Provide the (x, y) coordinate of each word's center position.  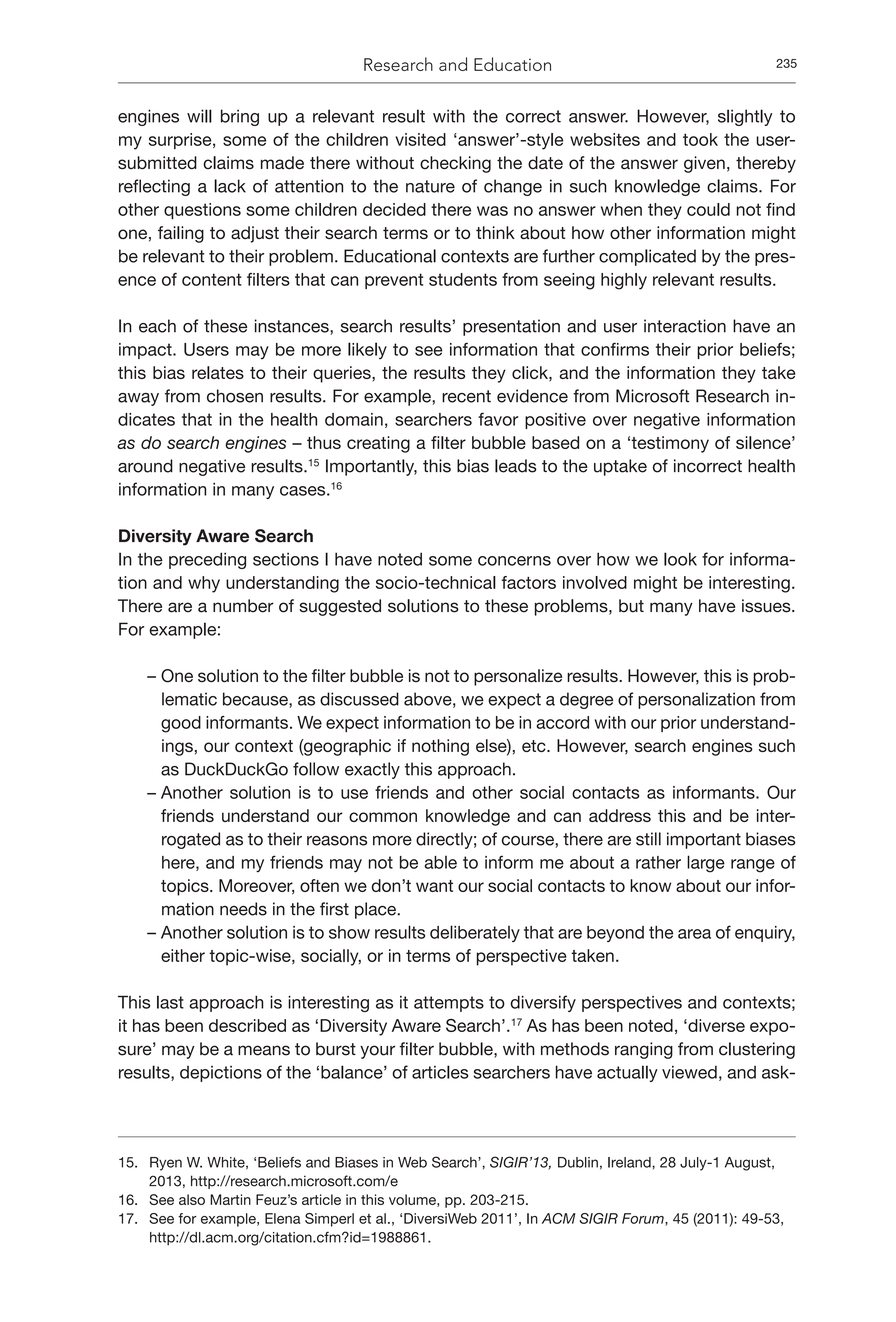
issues (767, 606)
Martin (230, 1199)
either (183, 955)
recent (466, 396)
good (181, 724)
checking (455, 164)
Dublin (578, 1162)
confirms (615, 349)
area (694, 934)
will (199, 116)
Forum (644, 1219)
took (700, 139)
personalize (518, 677)
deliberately (475, 933)
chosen (235, 396)
